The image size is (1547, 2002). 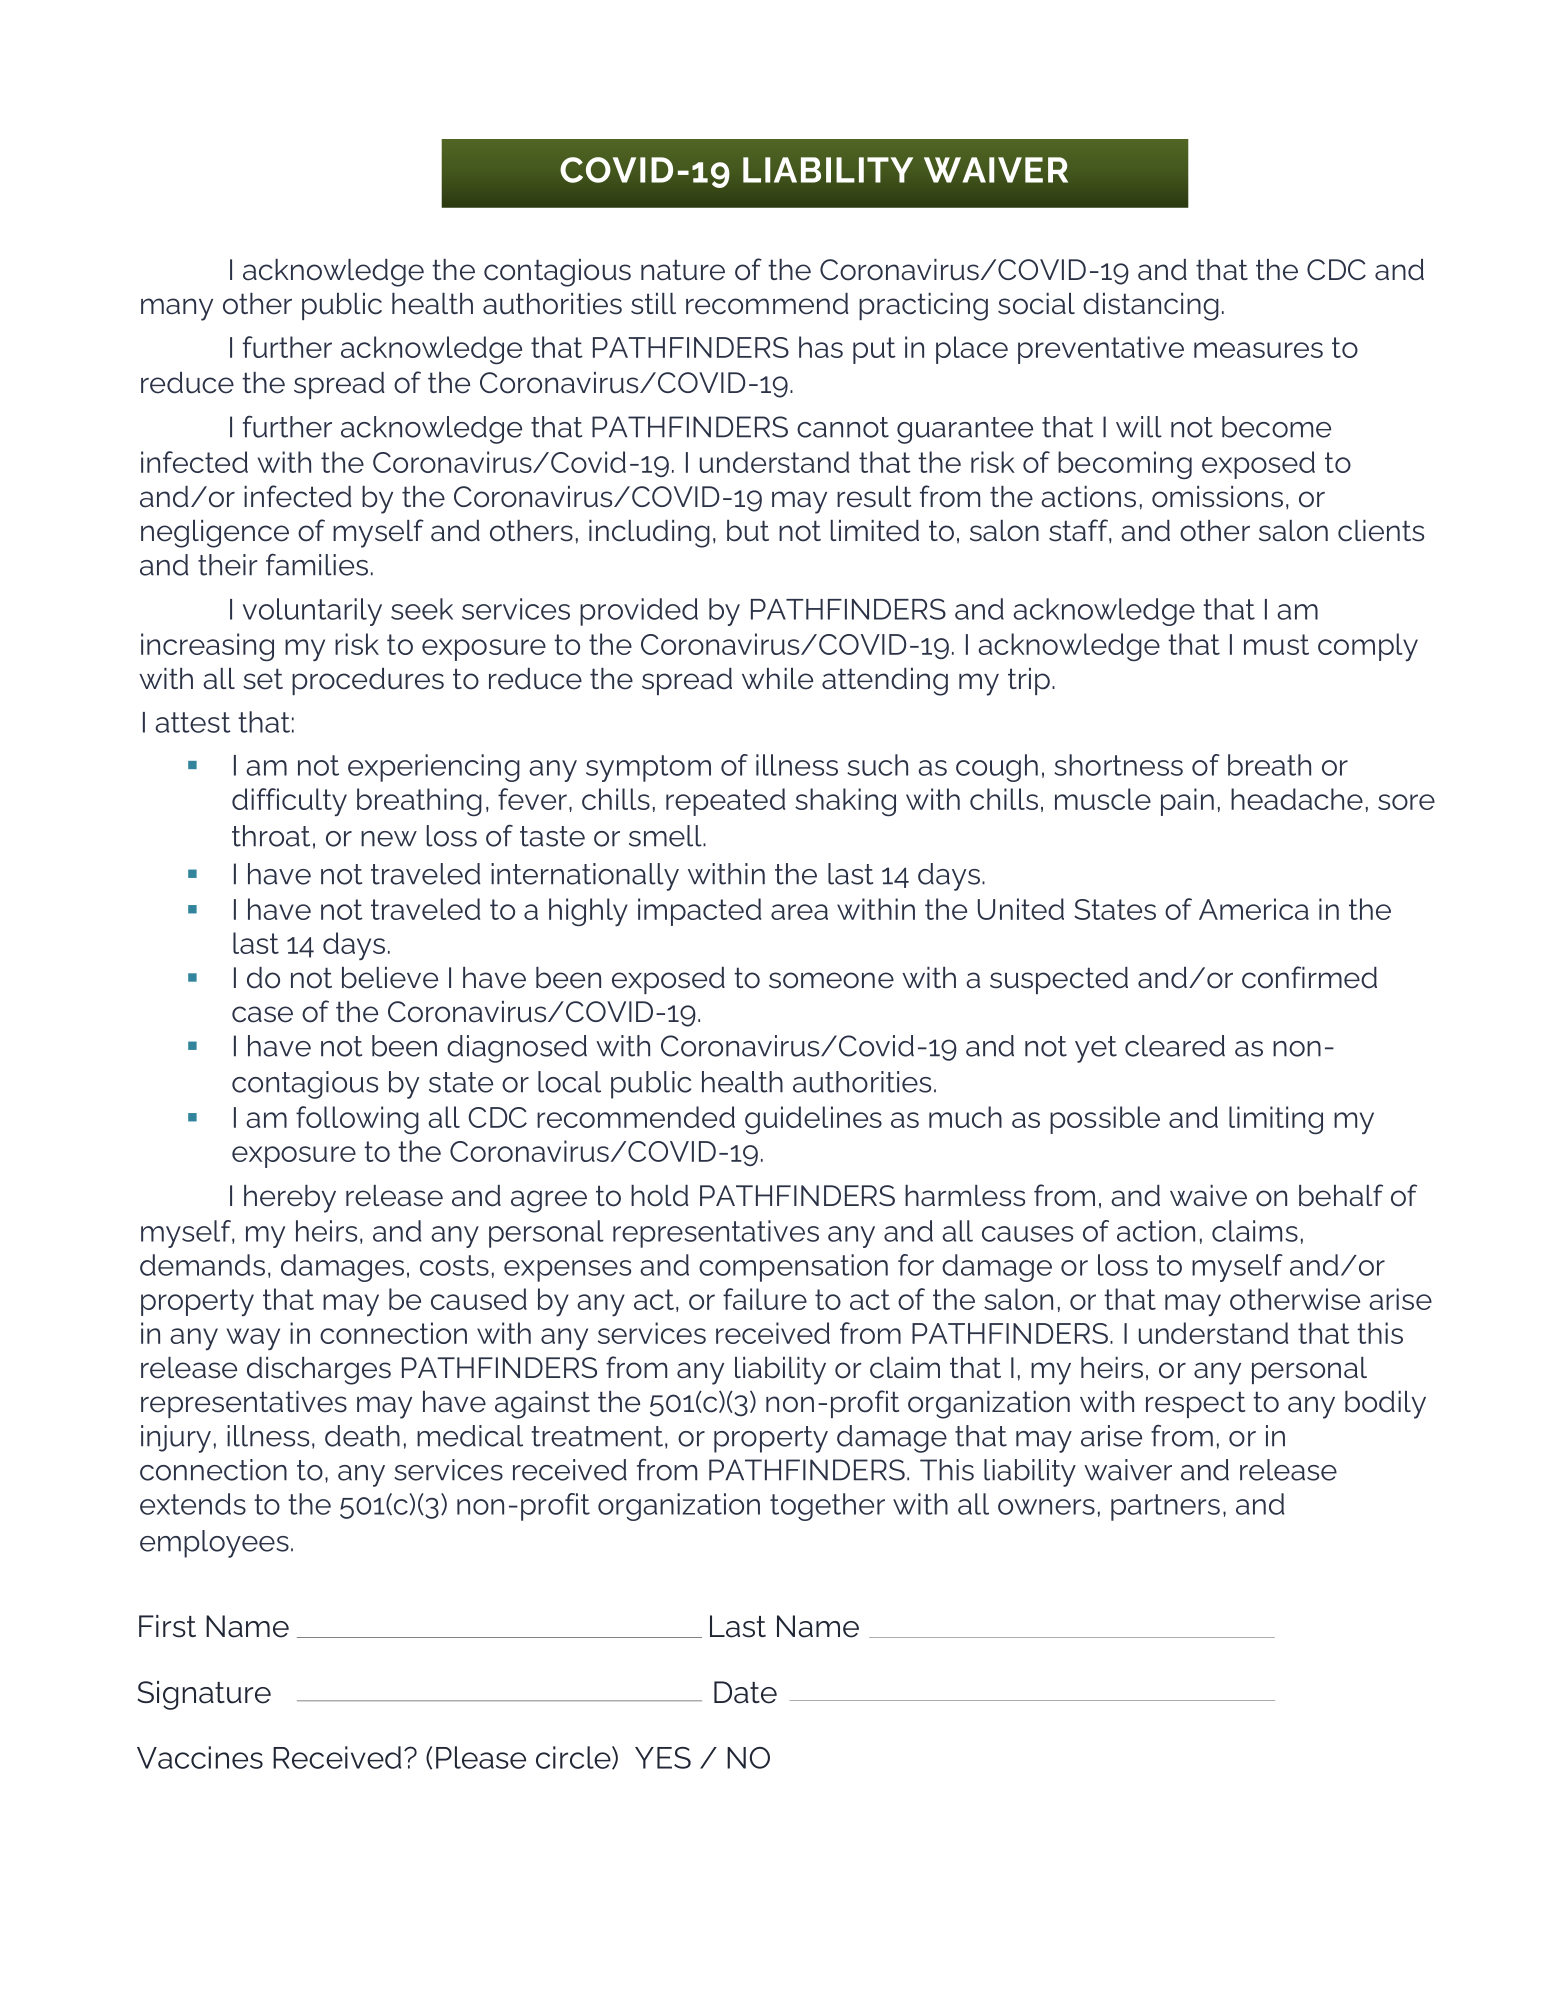 I want to click on cleared, so click(x=1175, y=1046).
